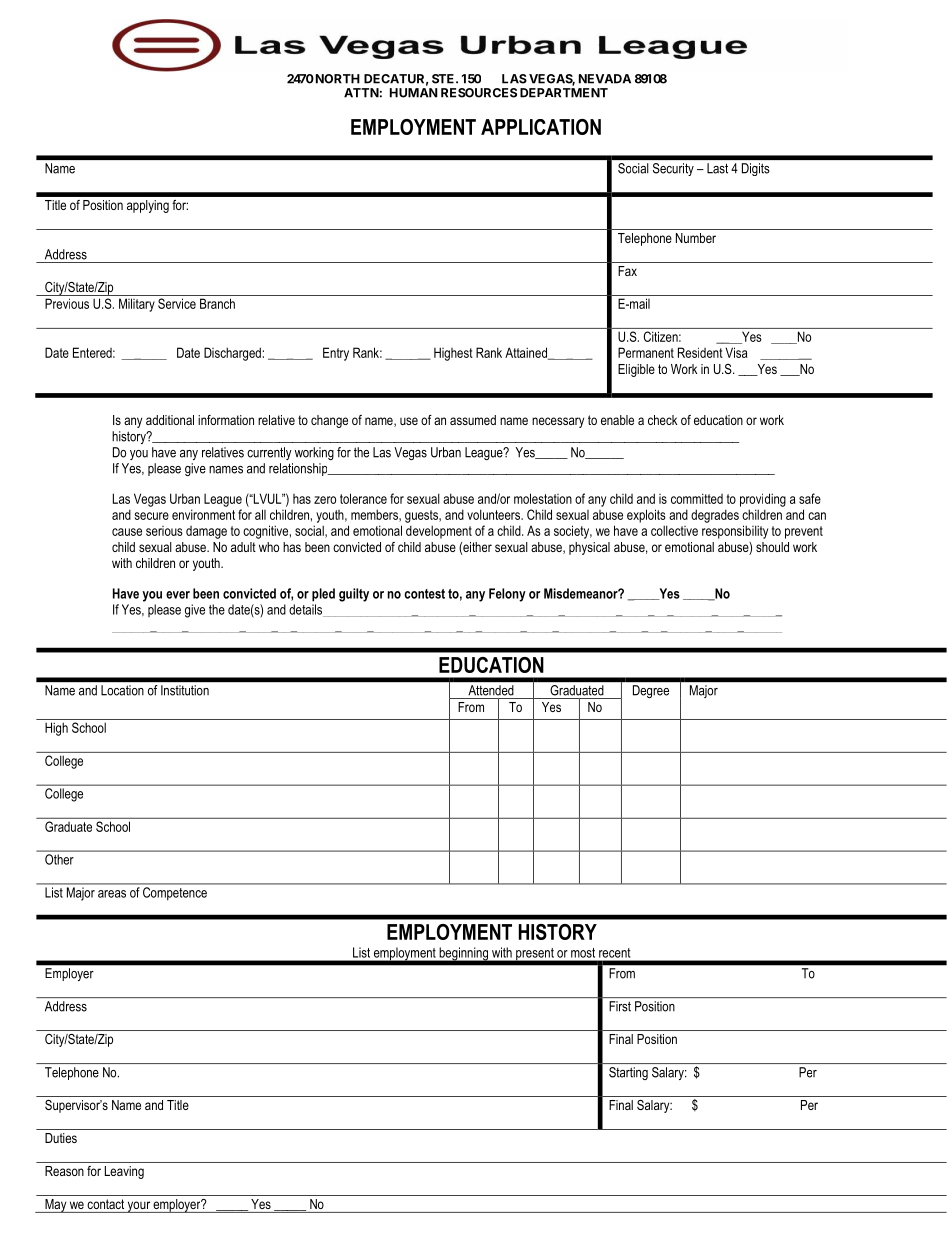 This document has height=1233, width=952. Describe the element at coordinates (651, 691) in the document. I see `Degree` at that location.
